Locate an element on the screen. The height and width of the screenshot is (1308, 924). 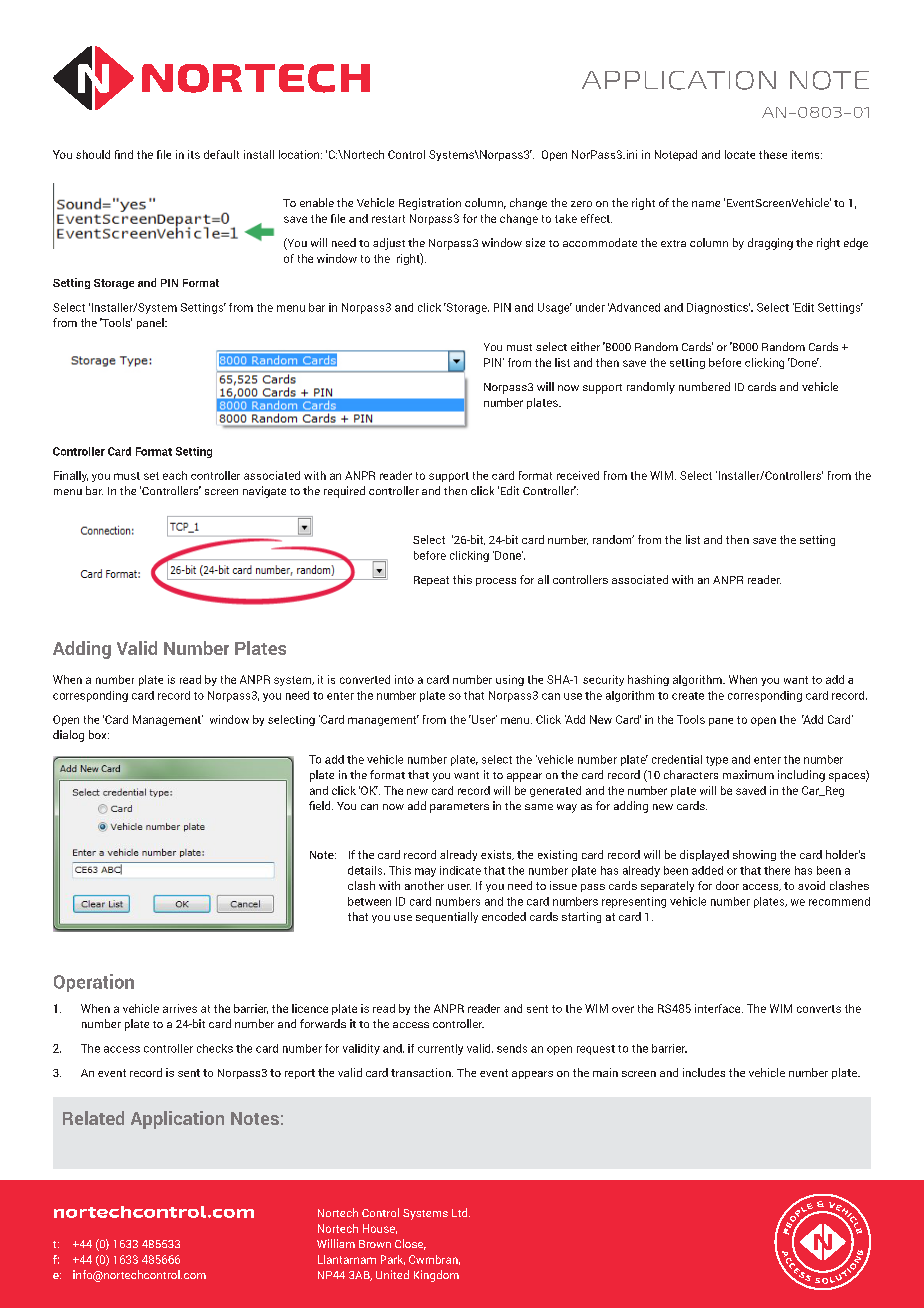
sequentially is located at coordinates (447, 917).
